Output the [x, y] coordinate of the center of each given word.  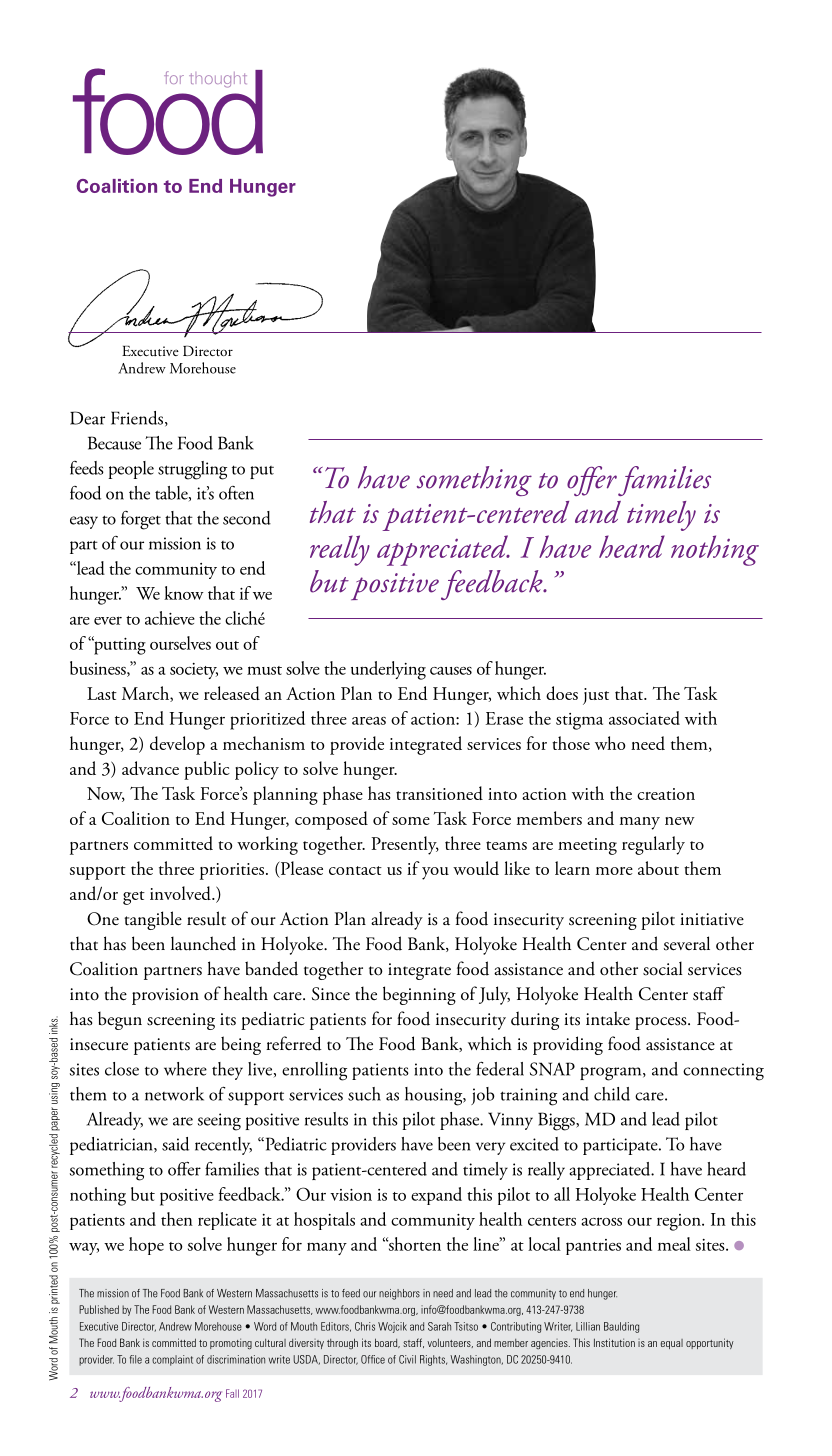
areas [369, 721]
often [236, 493]
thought [218, 80]
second [247, 518]
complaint [172, 1360]
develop [177, 745]
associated [644, 718]
